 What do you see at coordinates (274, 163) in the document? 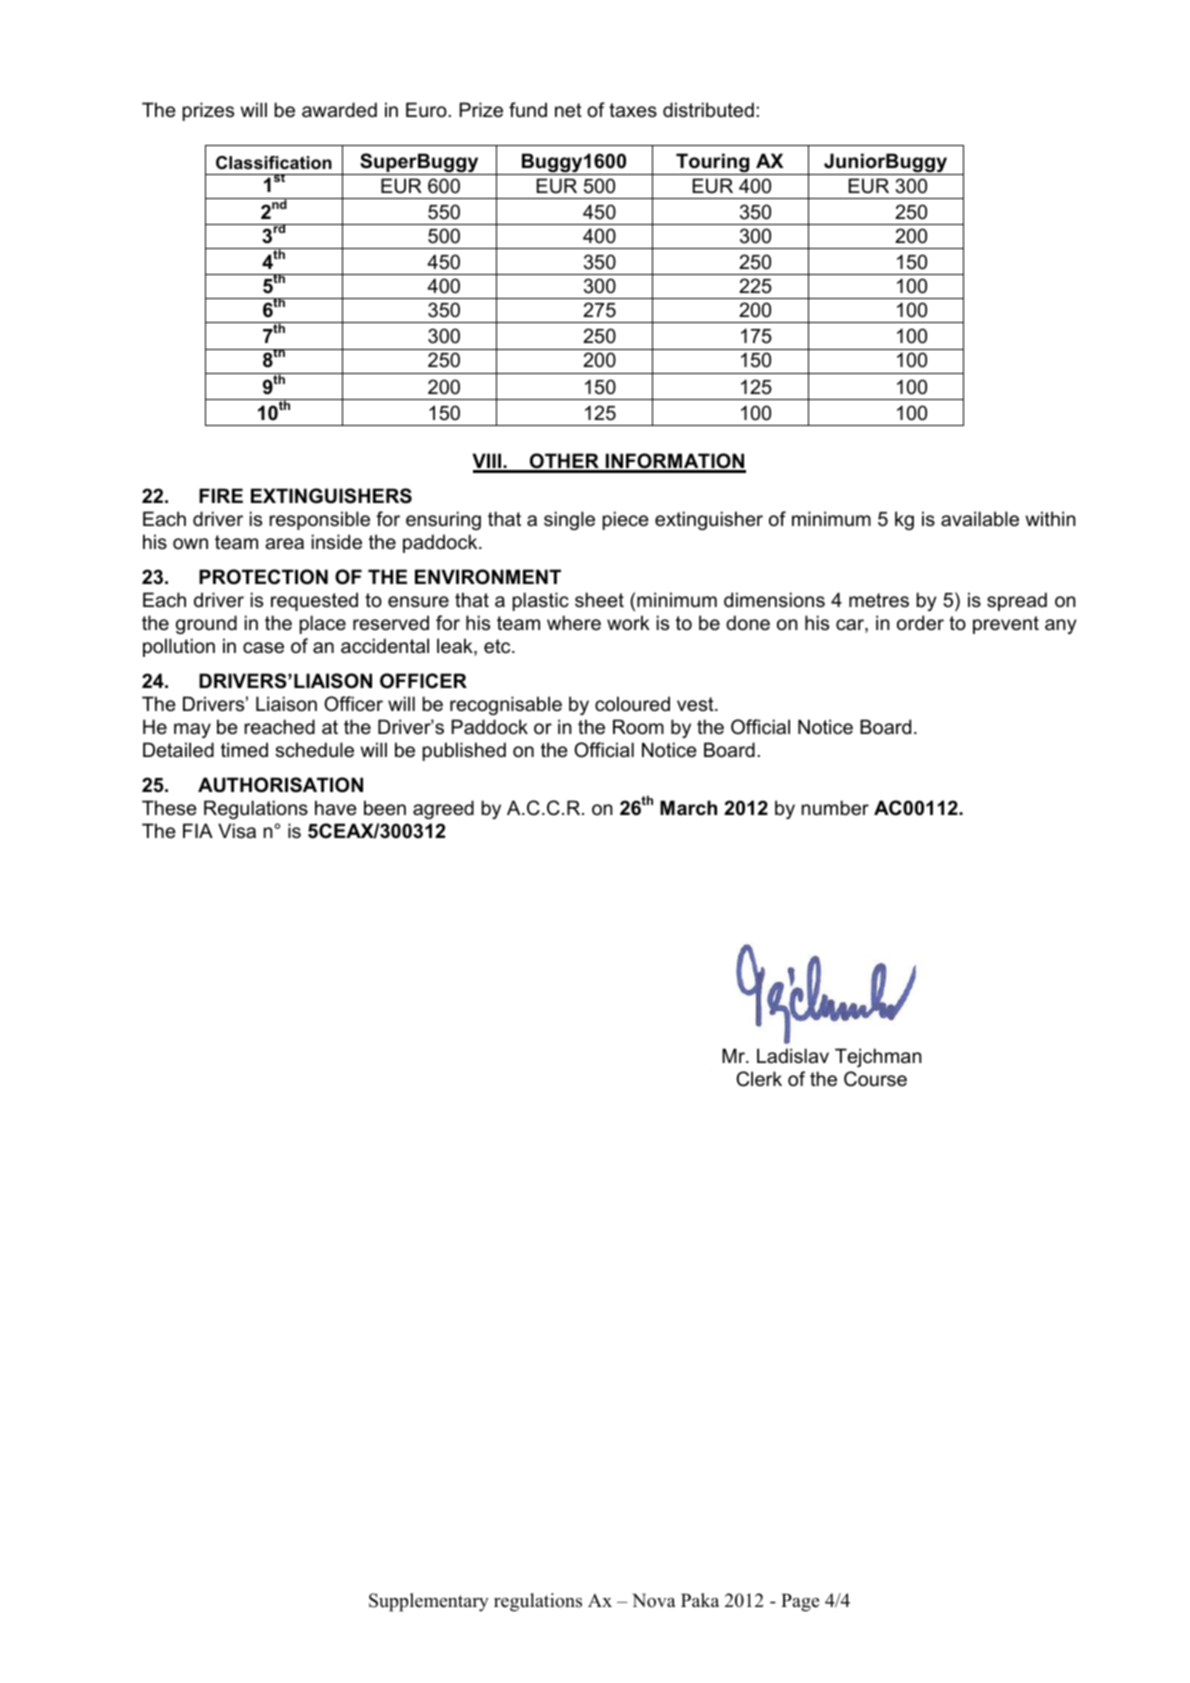
I see `Classification` at bounding box center [274, 163].
